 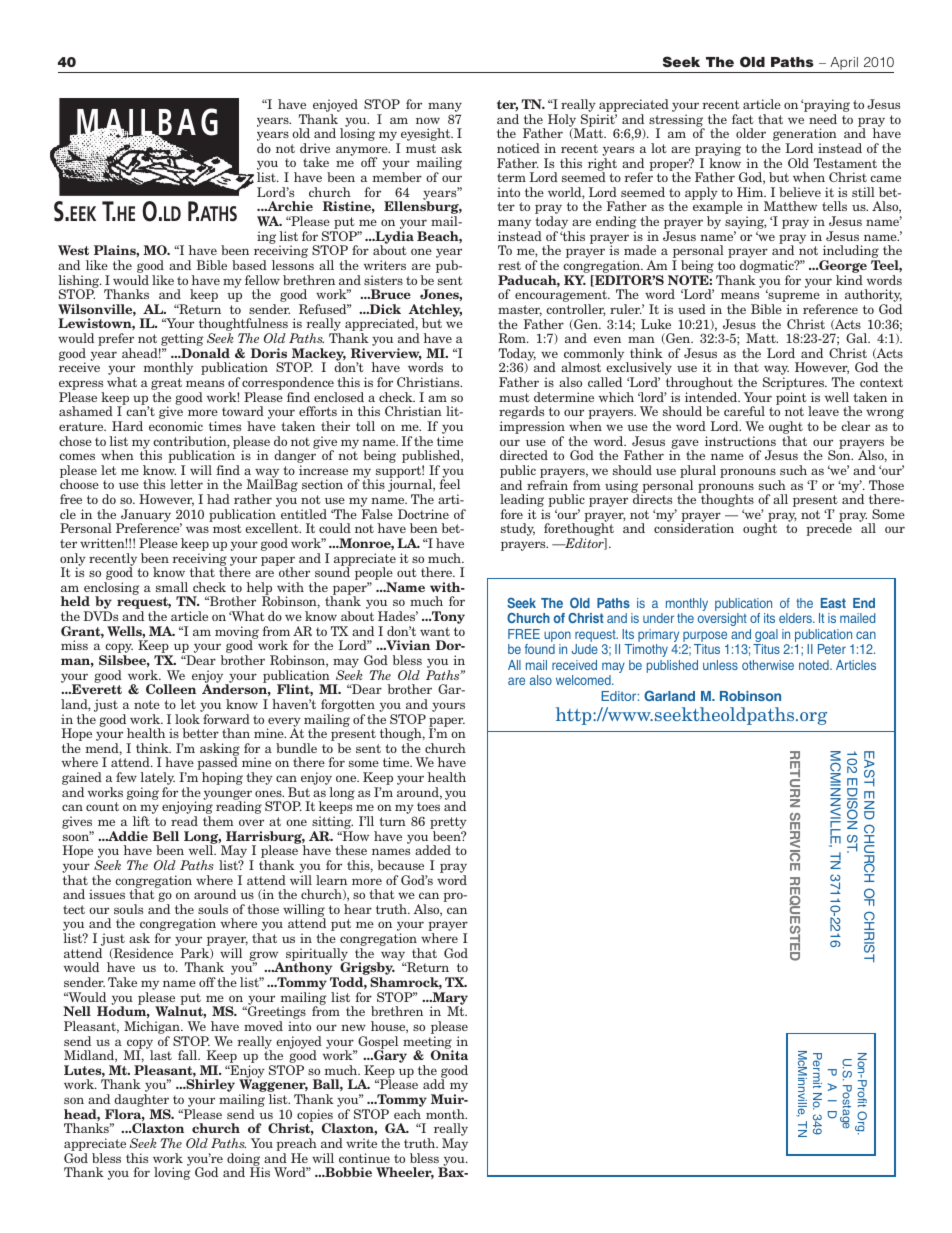 I want to click on eyesight, so click(x=426, y=136).
